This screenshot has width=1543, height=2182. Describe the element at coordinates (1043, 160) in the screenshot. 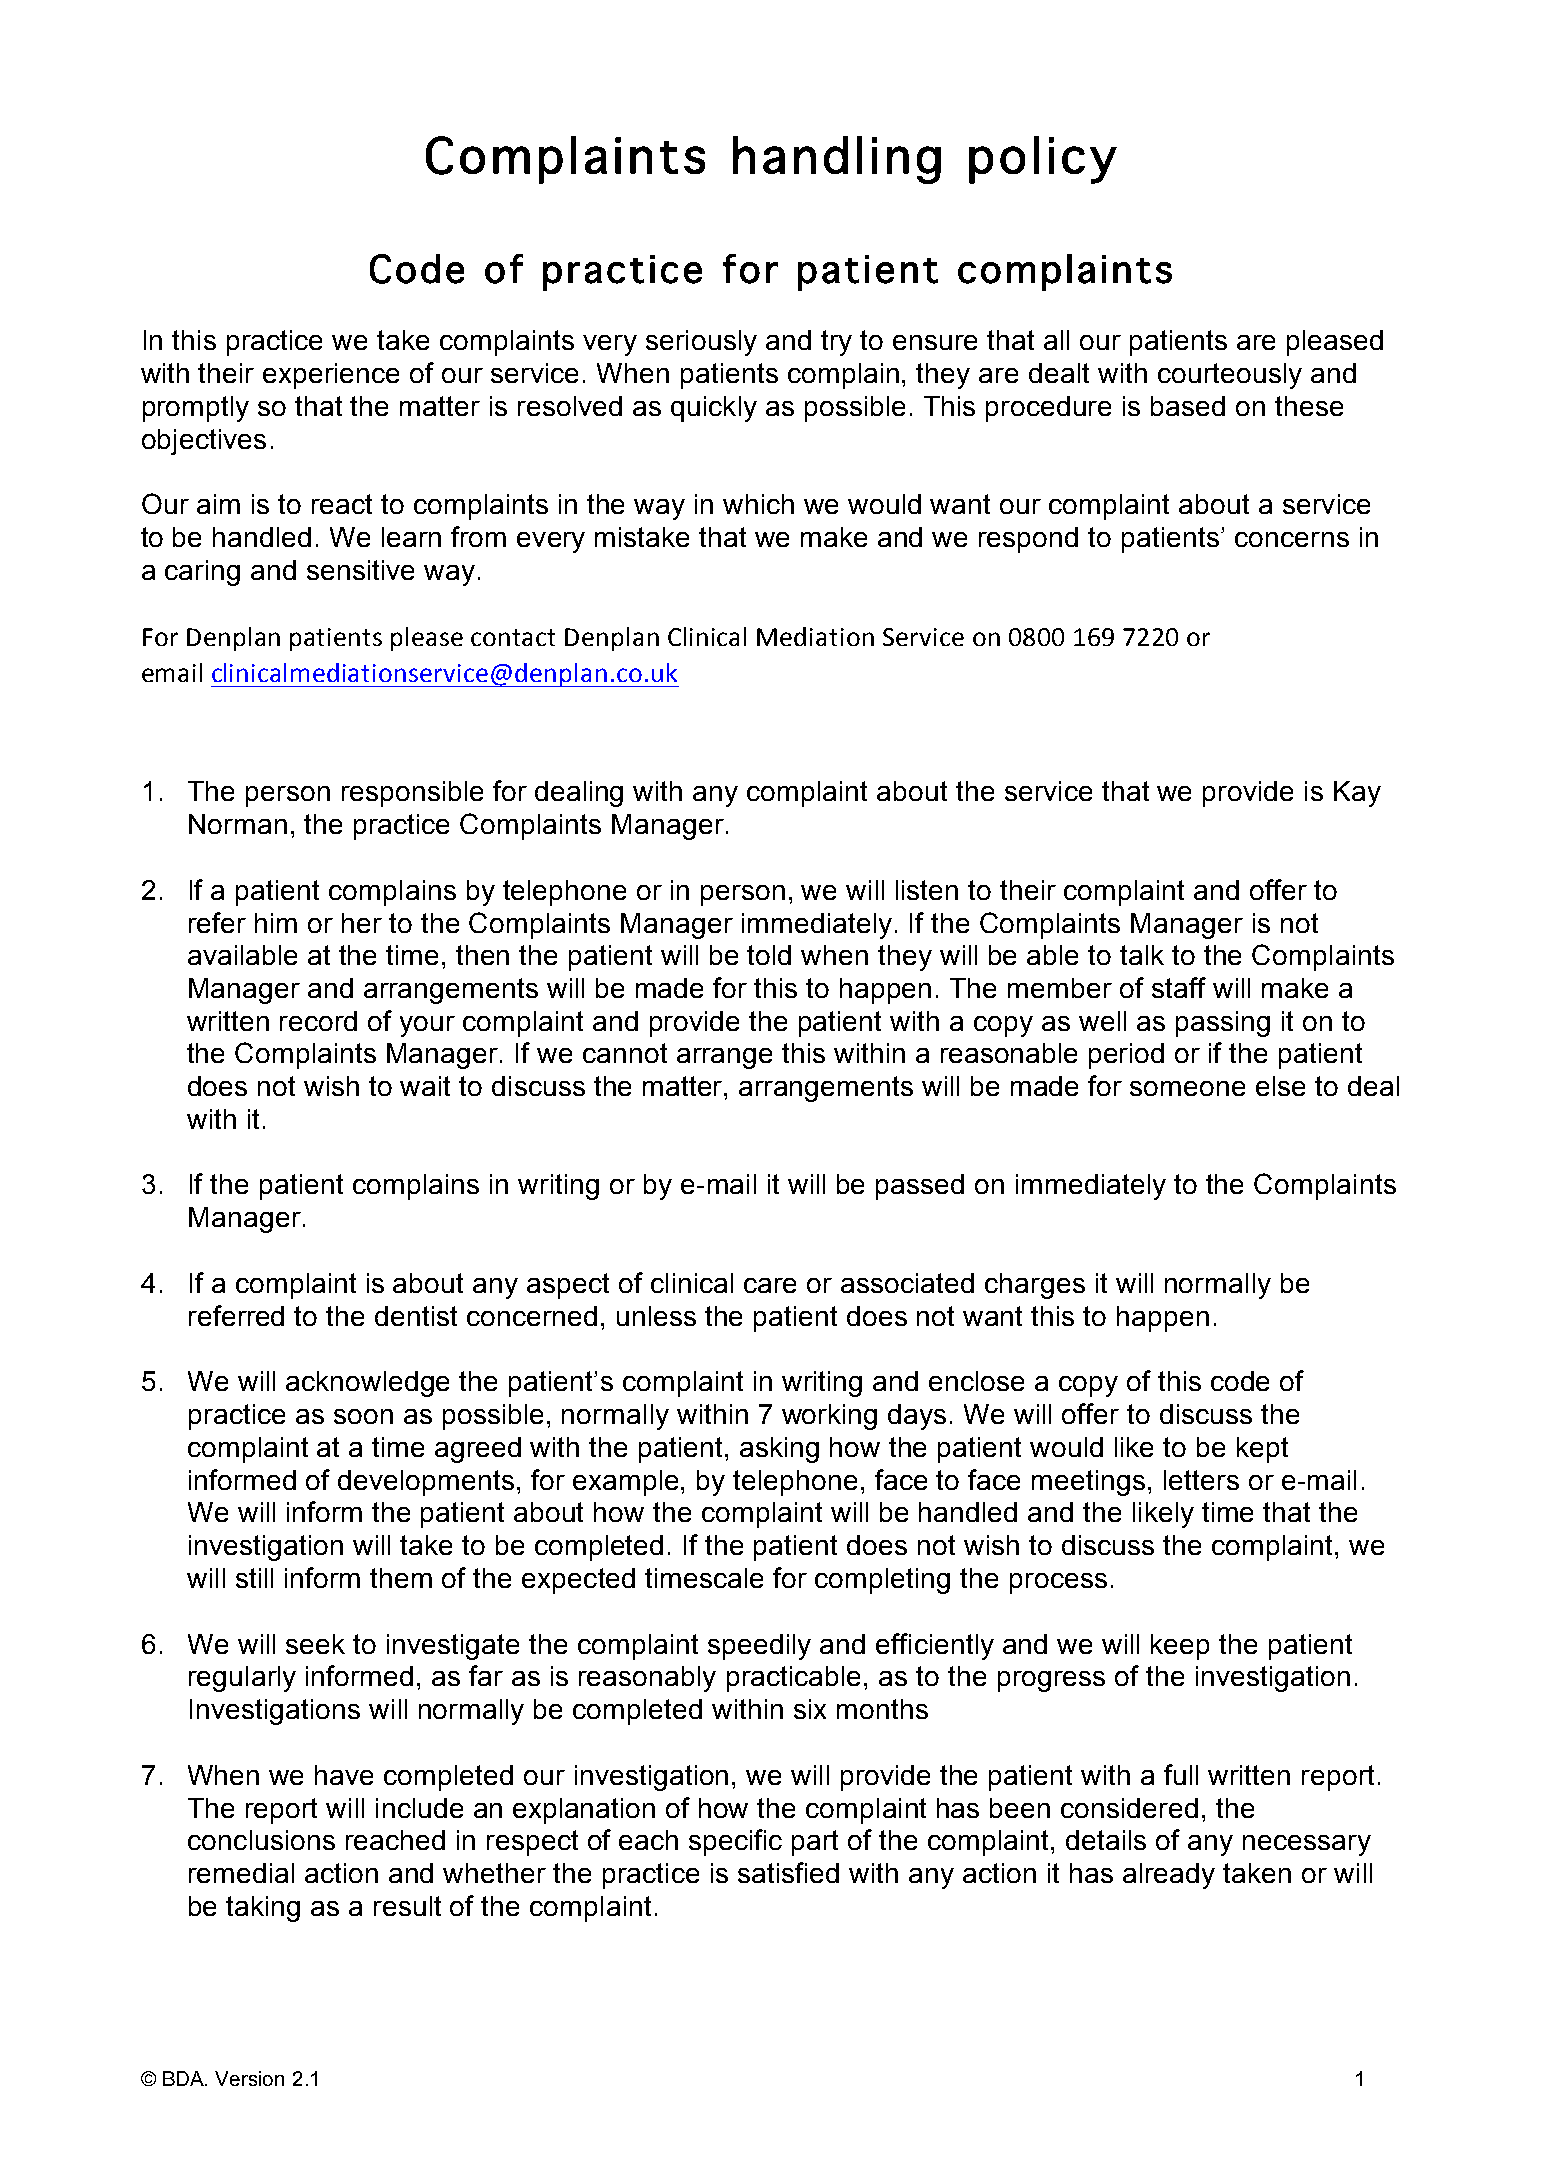

I see `policy` at that location.
